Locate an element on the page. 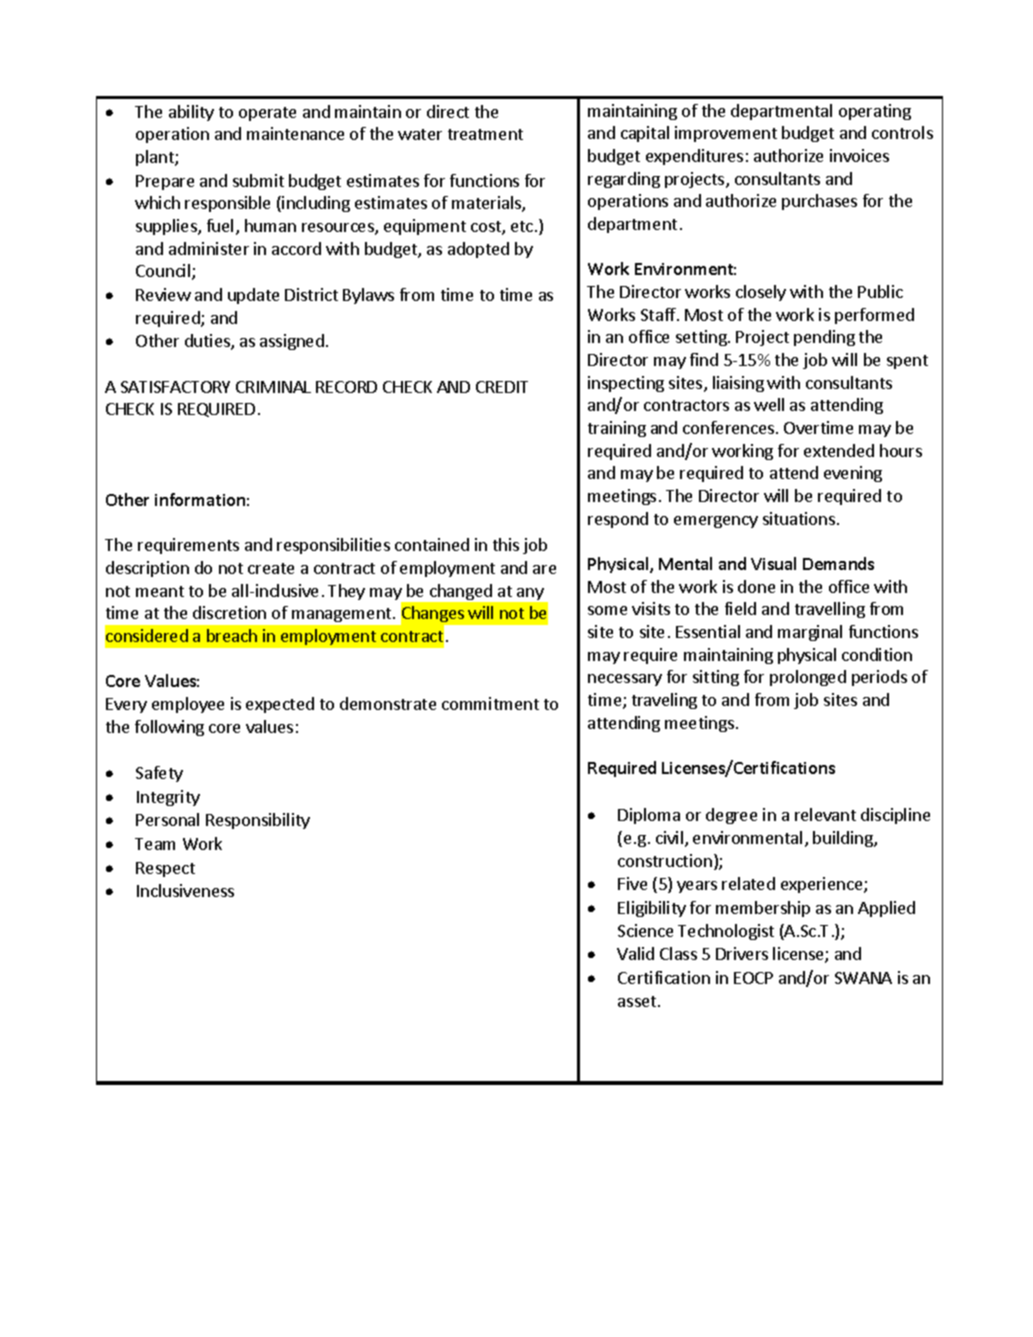  ability is located at coordinates (191, 113).
